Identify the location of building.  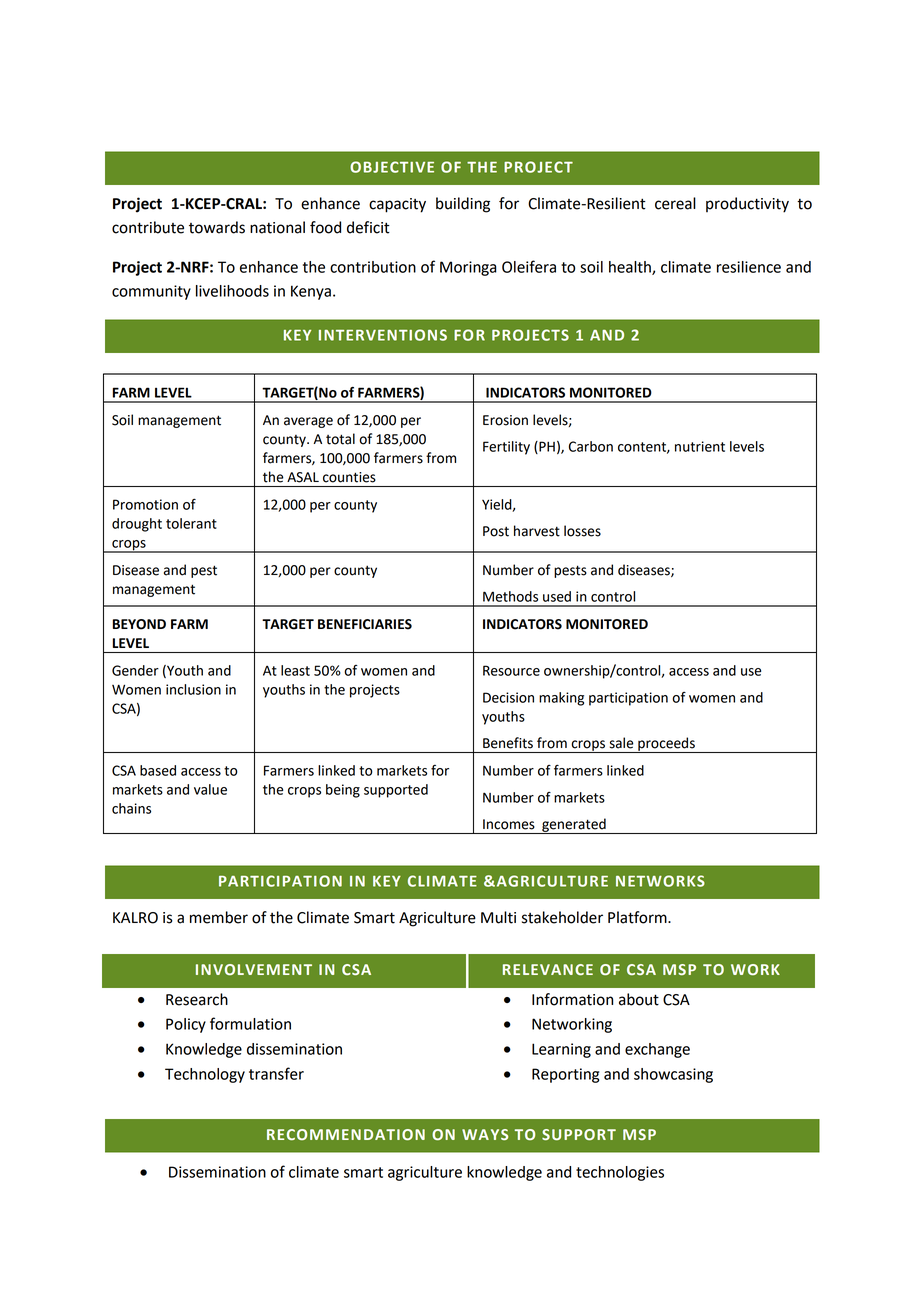
(463, 205).
